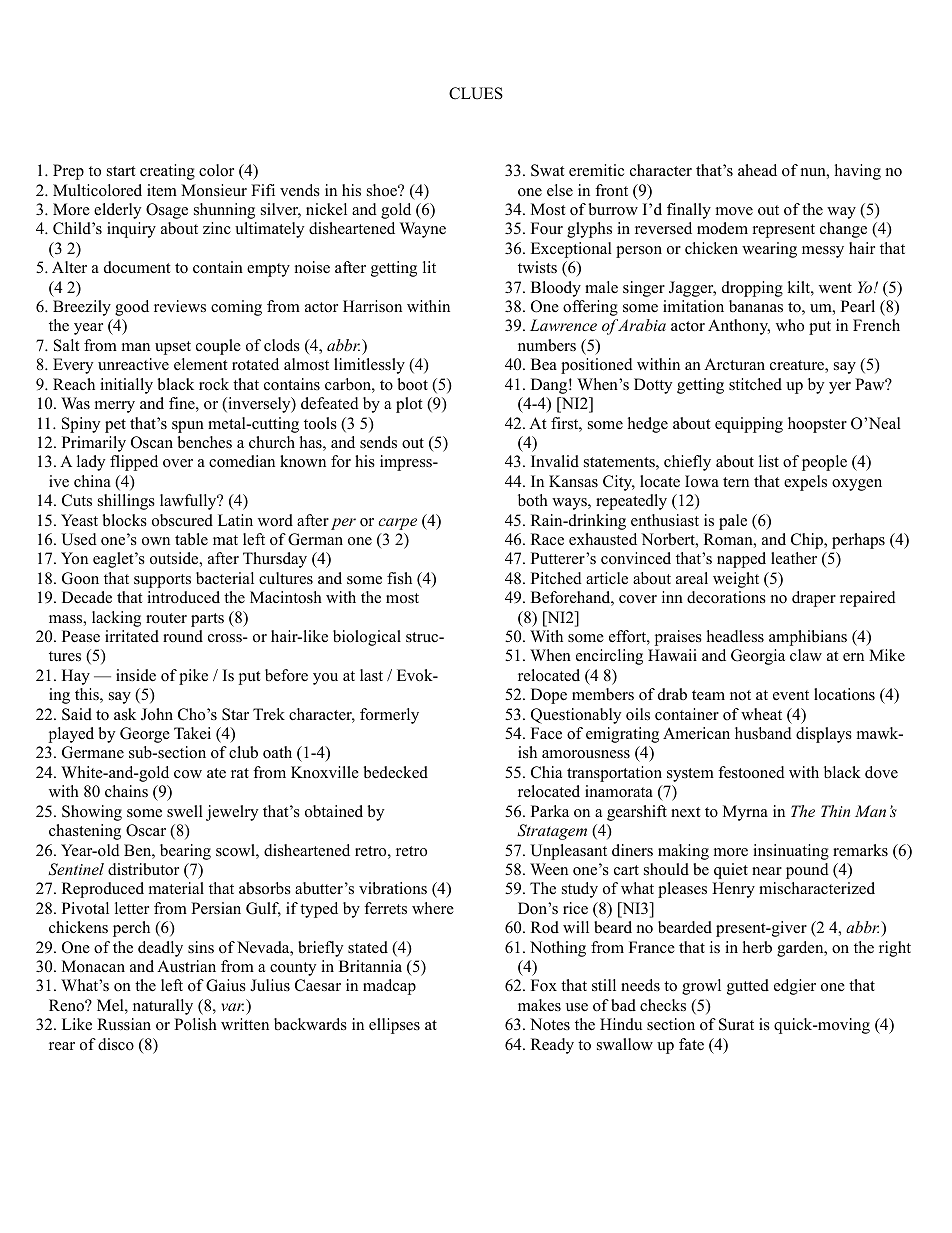 This document has width=952, height=1233. What do you see at coordinates (146, 830) in the document?
I see `Oscar` at bounding box center [146, 830].
